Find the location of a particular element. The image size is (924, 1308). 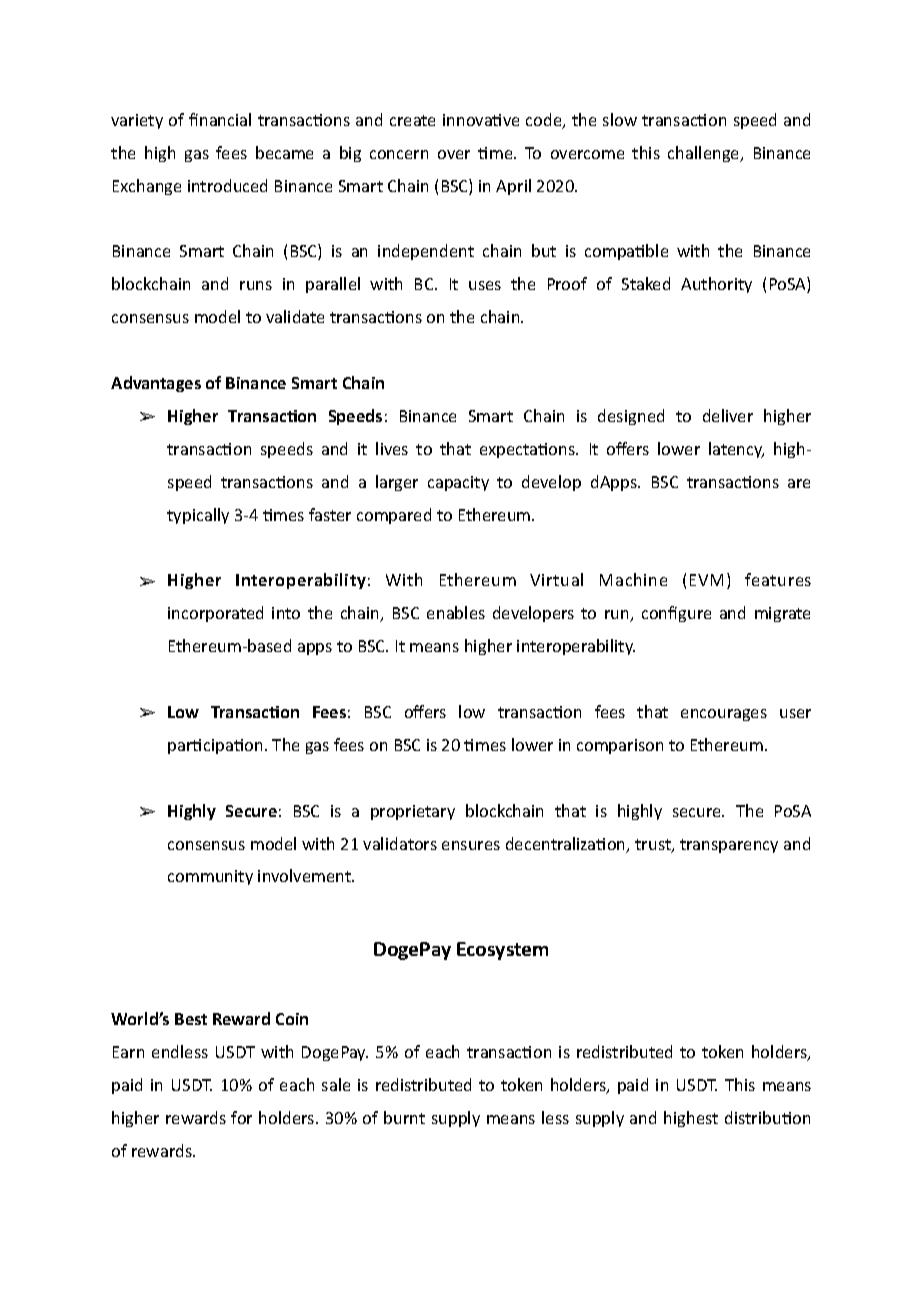

burnt is located at coordinates (404, 1117).
